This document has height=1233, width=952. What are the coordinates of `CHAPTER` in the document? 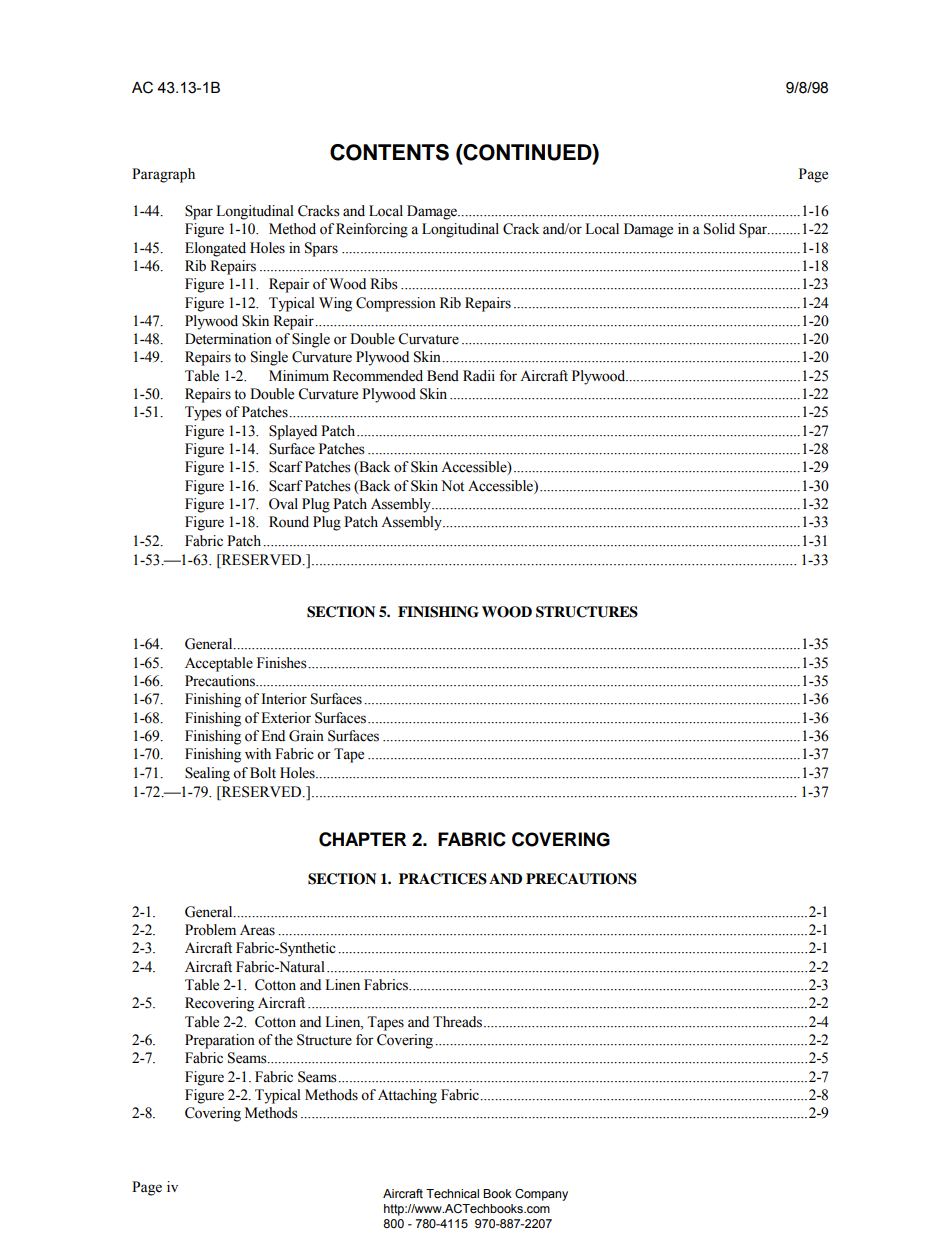 It's located at (362, 839).
